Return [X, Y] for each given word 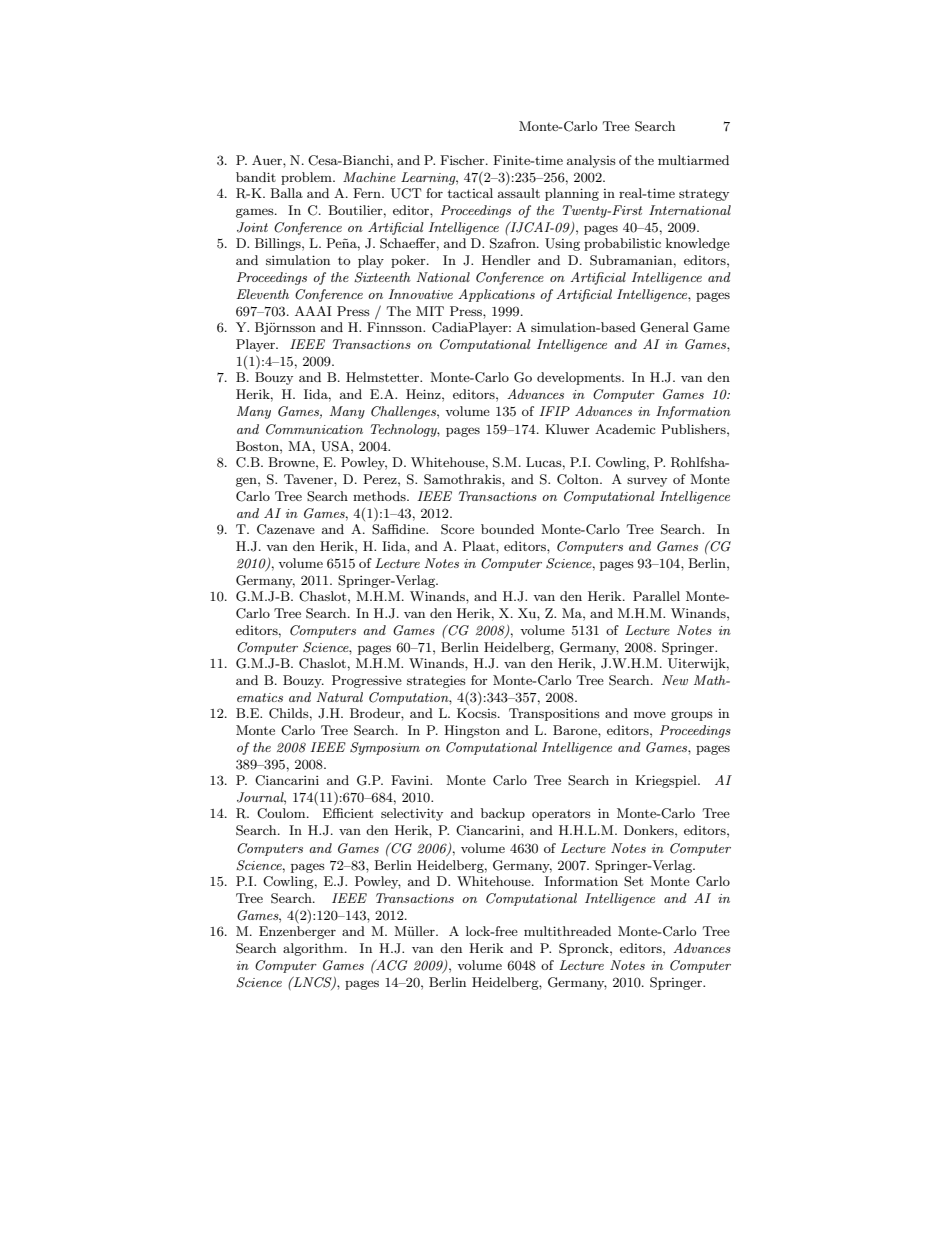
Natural [339, 697]
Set [633, 881]
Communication [314, 429]
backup [503, 814]
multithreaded [567, 931]
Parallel [656, 596]
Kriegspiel [667, 781]
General [664, 327]
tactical [470, 193]
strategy [704, 195]
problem [307, 178]
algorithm [314, 949]
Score [457, 529]
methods [380, 496]
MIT [430, 311]
